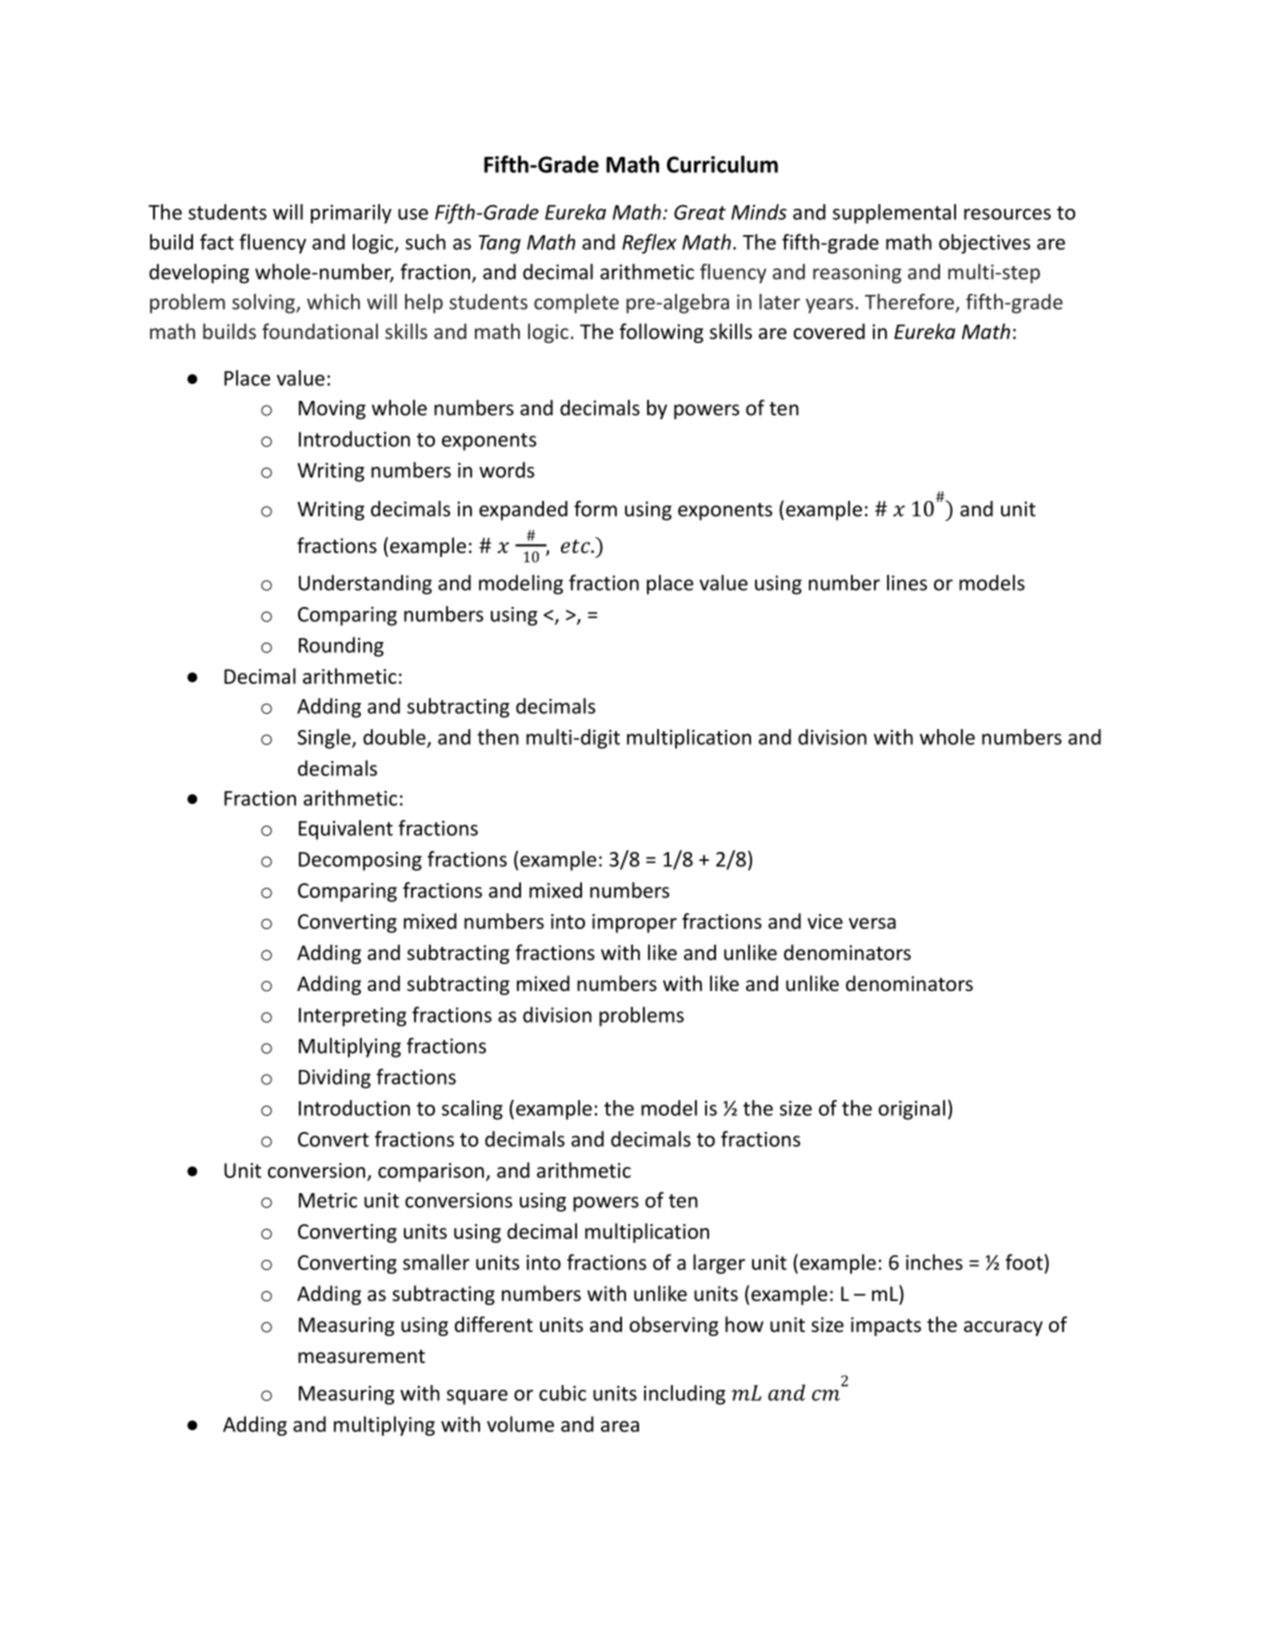 This page has height=1633, width=1262. What do you see at coordinates (361, 1356) in the page?
I see `measurement` at bounding box center [361, 1356].
